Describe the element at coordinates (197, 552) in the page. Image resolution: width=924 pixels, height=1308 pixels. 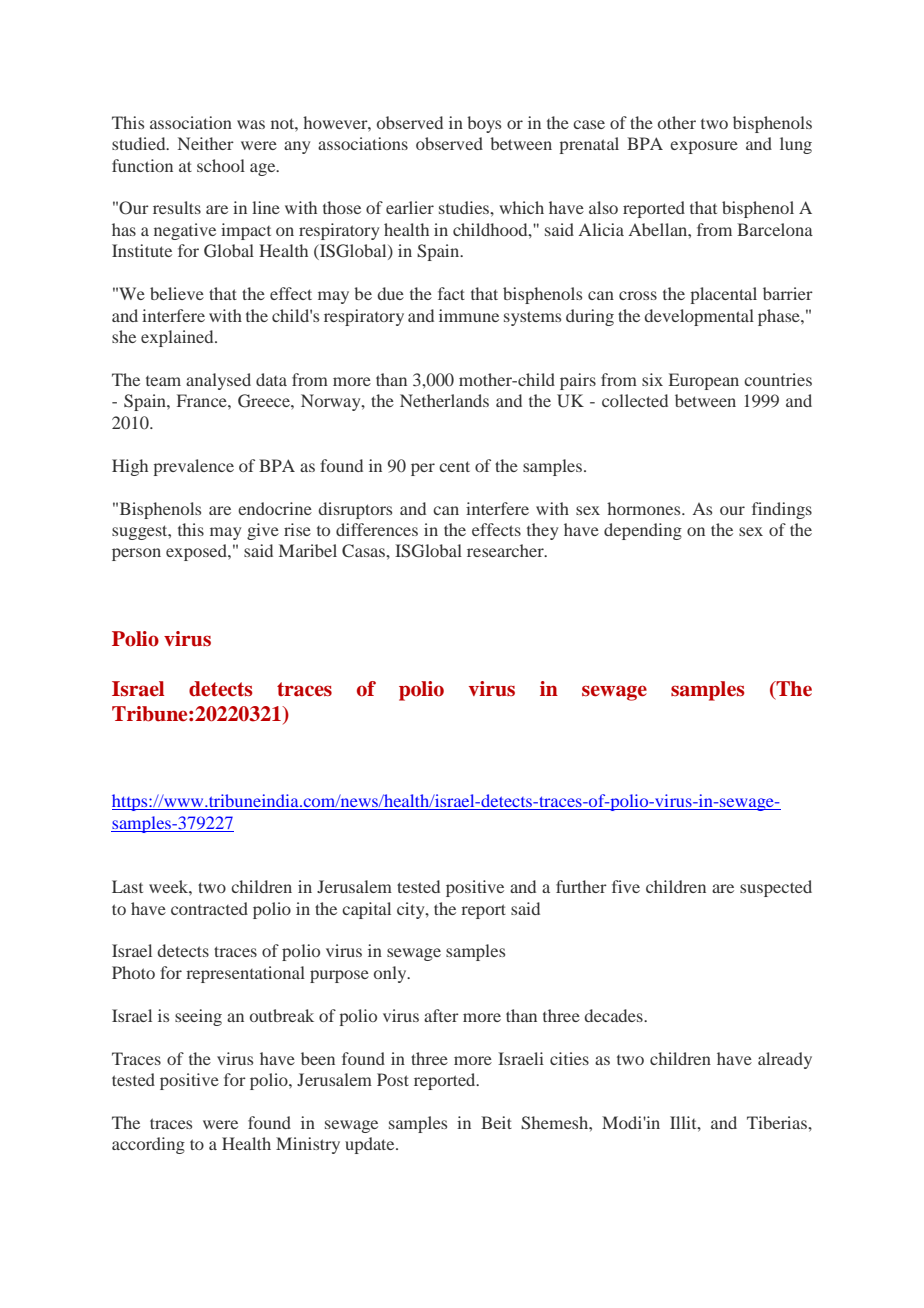
I see `exposed` at that location.
